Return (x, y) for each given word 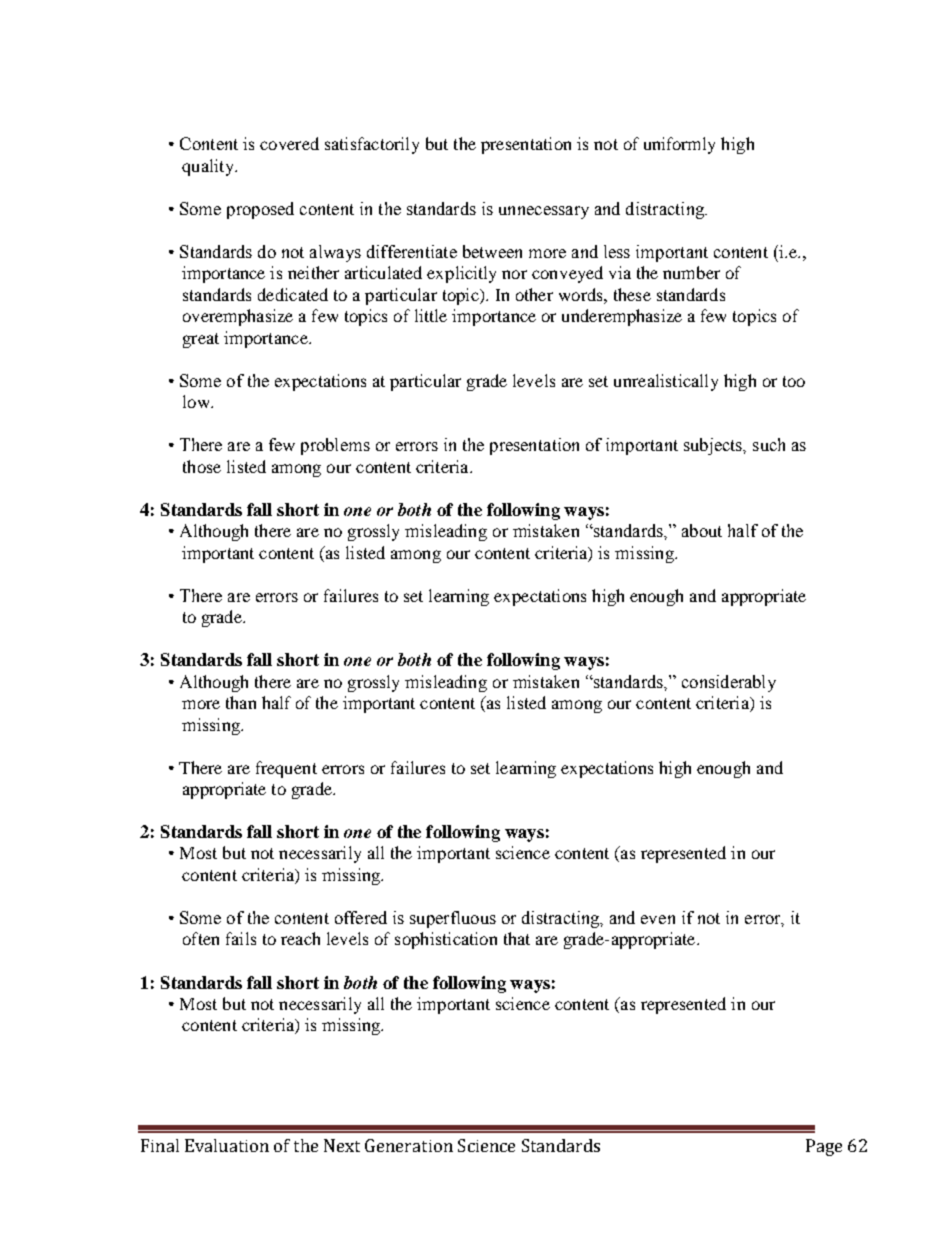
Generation (409, 1145)
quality (209, 167)
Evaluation (227, 1145)
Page (824, 1147)
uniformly (679, 145)
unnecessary (544, 212)
